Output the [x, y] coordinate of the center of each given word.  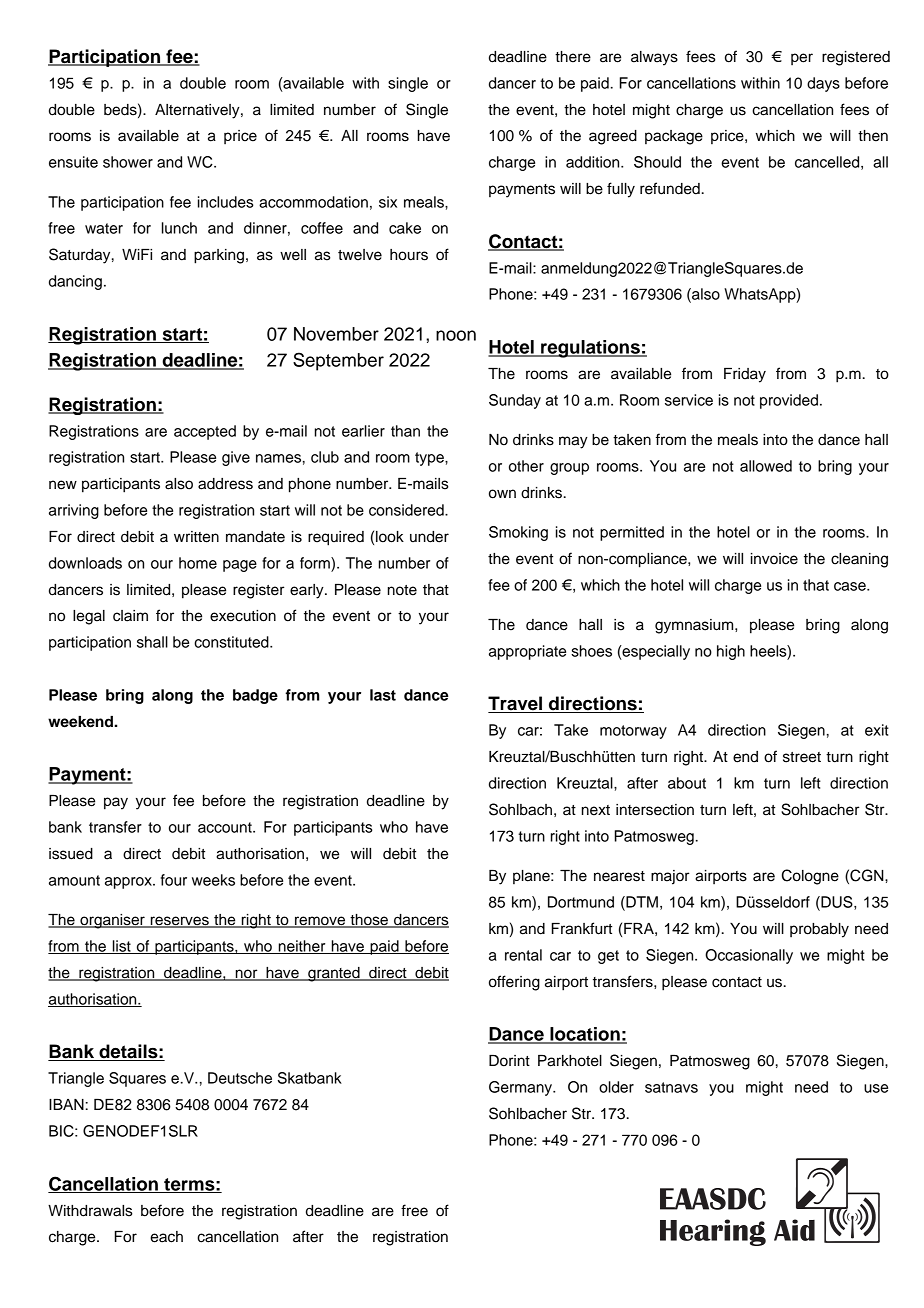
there [573, 57]
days [823, 84]
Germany [522, 1088]
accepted [205, 432]
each [166, 1237]
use [876, 1088]
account [226, 827]
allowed [766, 466]
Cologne [810, 877]
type [430, 459]
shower [128, 162]
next [596, 810]
